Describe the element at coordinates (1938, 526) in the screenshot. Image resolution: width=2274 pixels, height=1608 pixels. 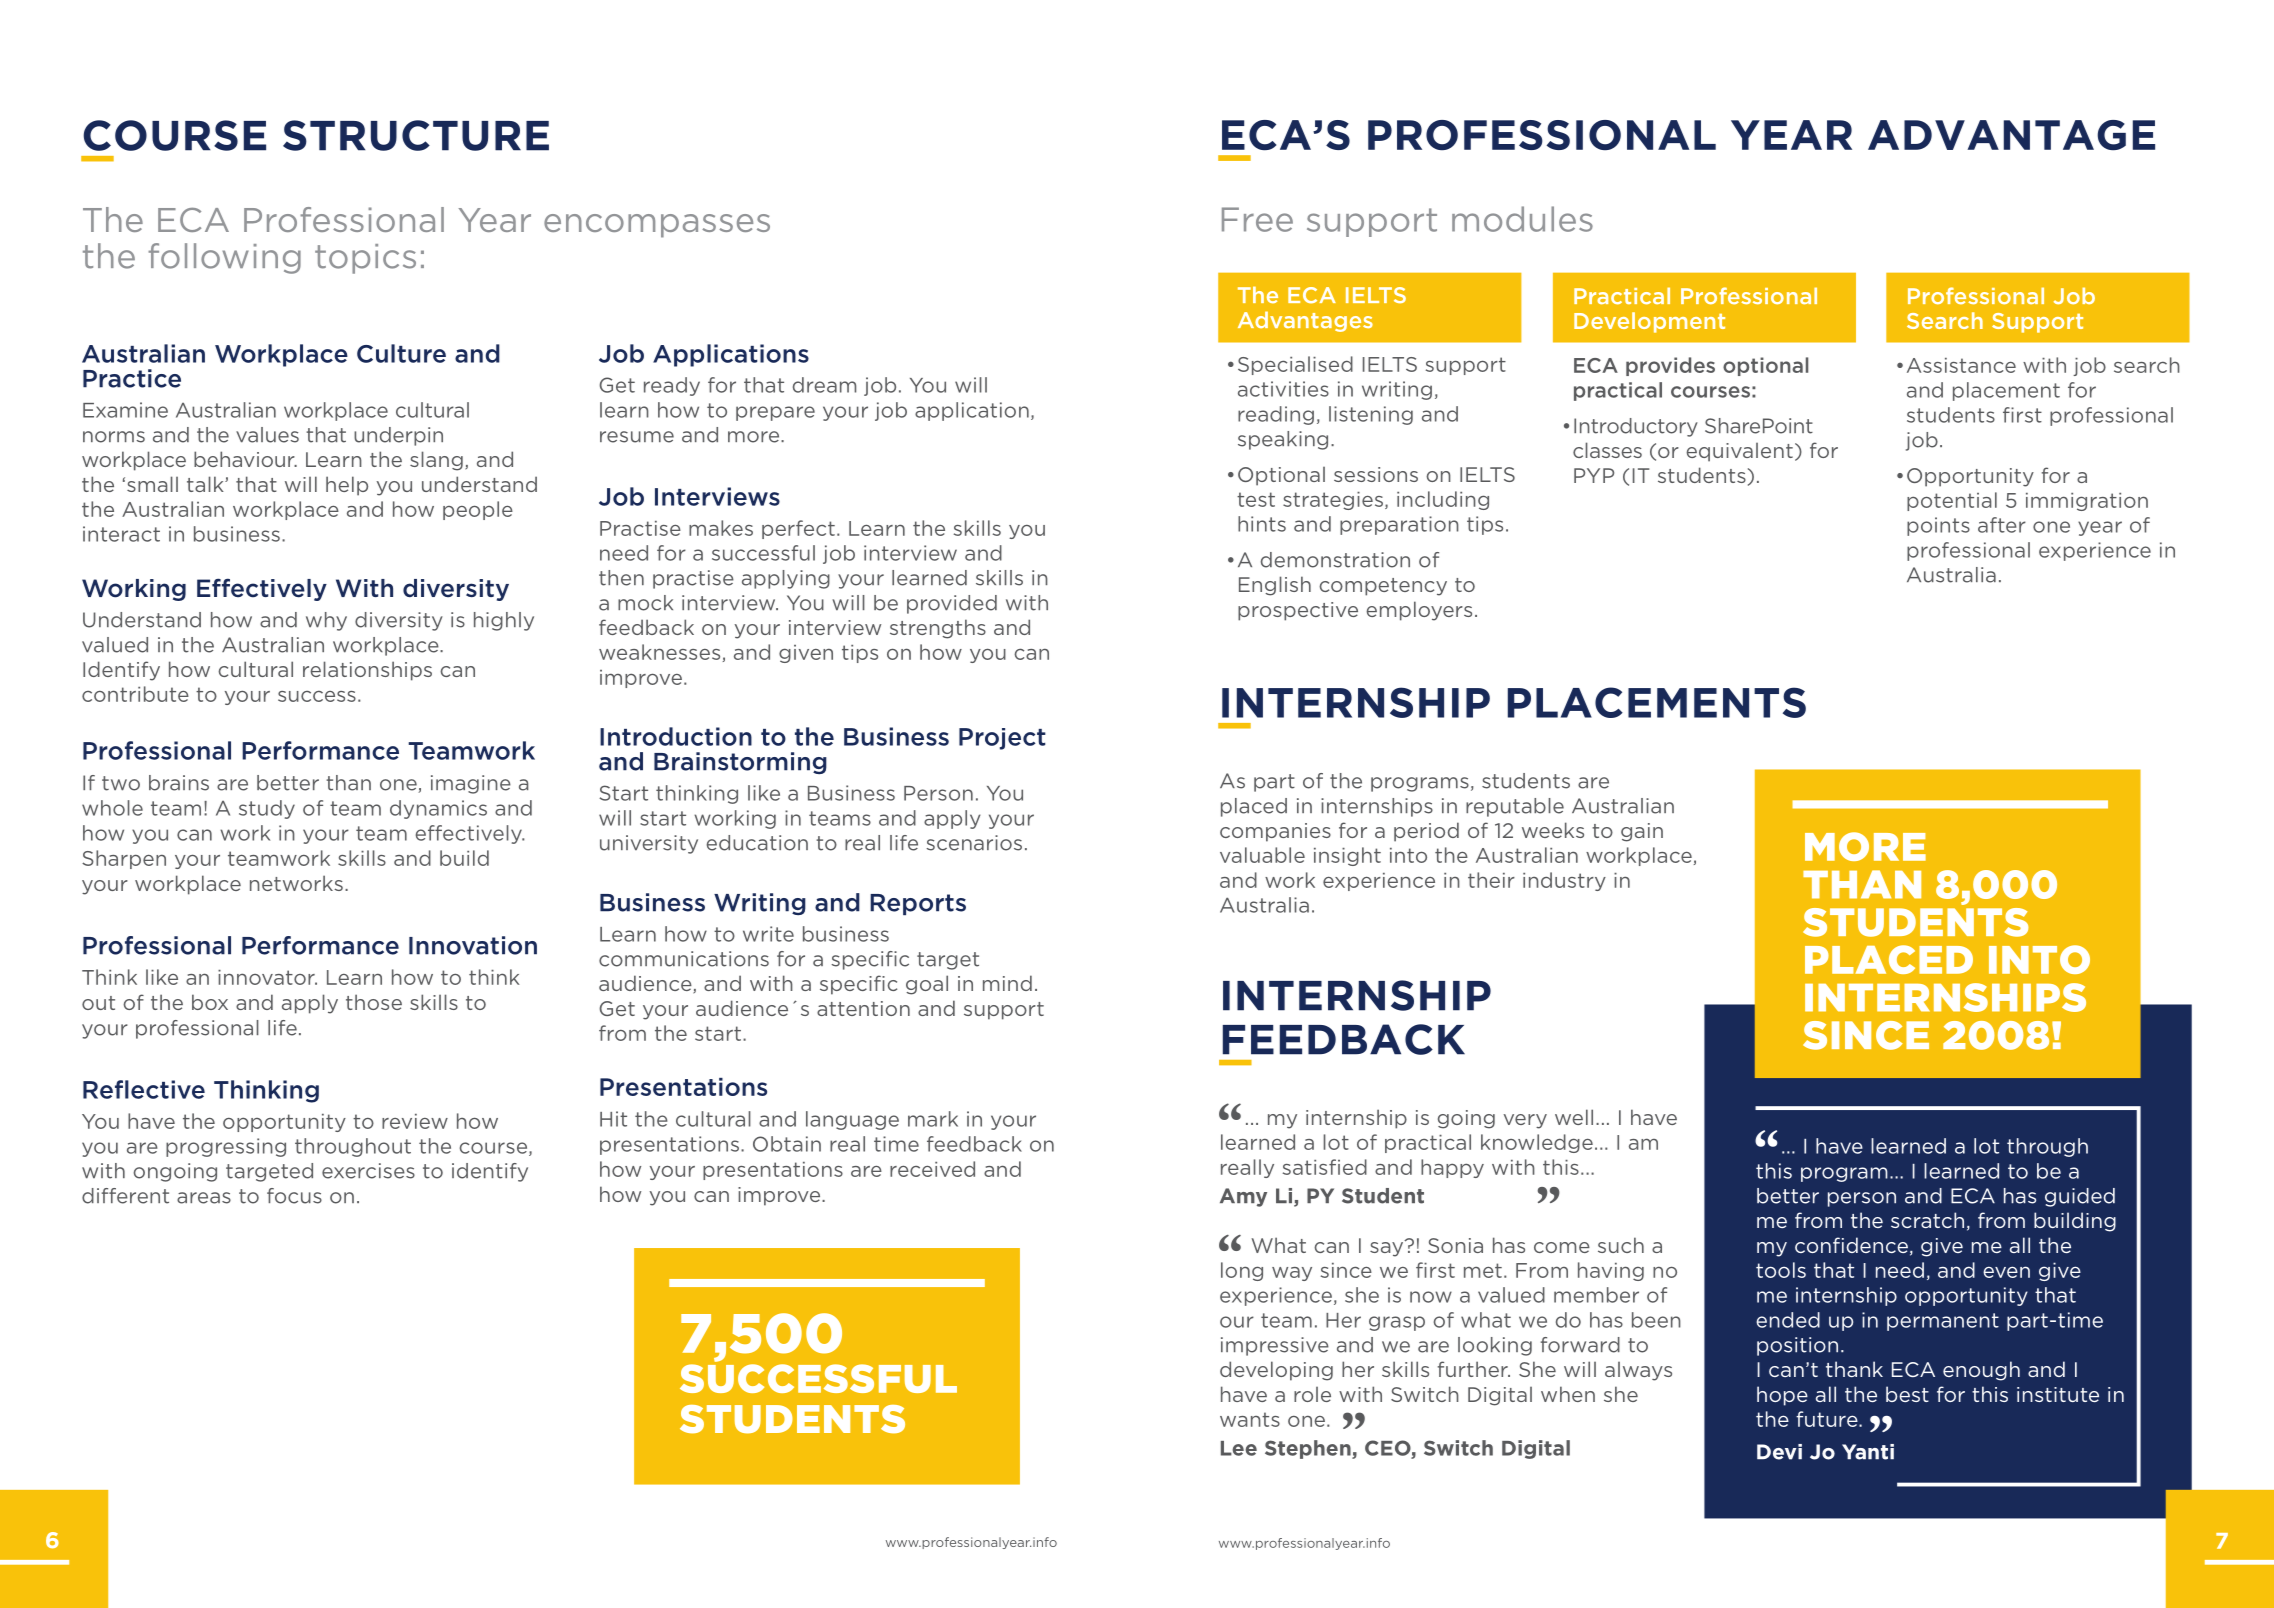
I see `points` at that location.
